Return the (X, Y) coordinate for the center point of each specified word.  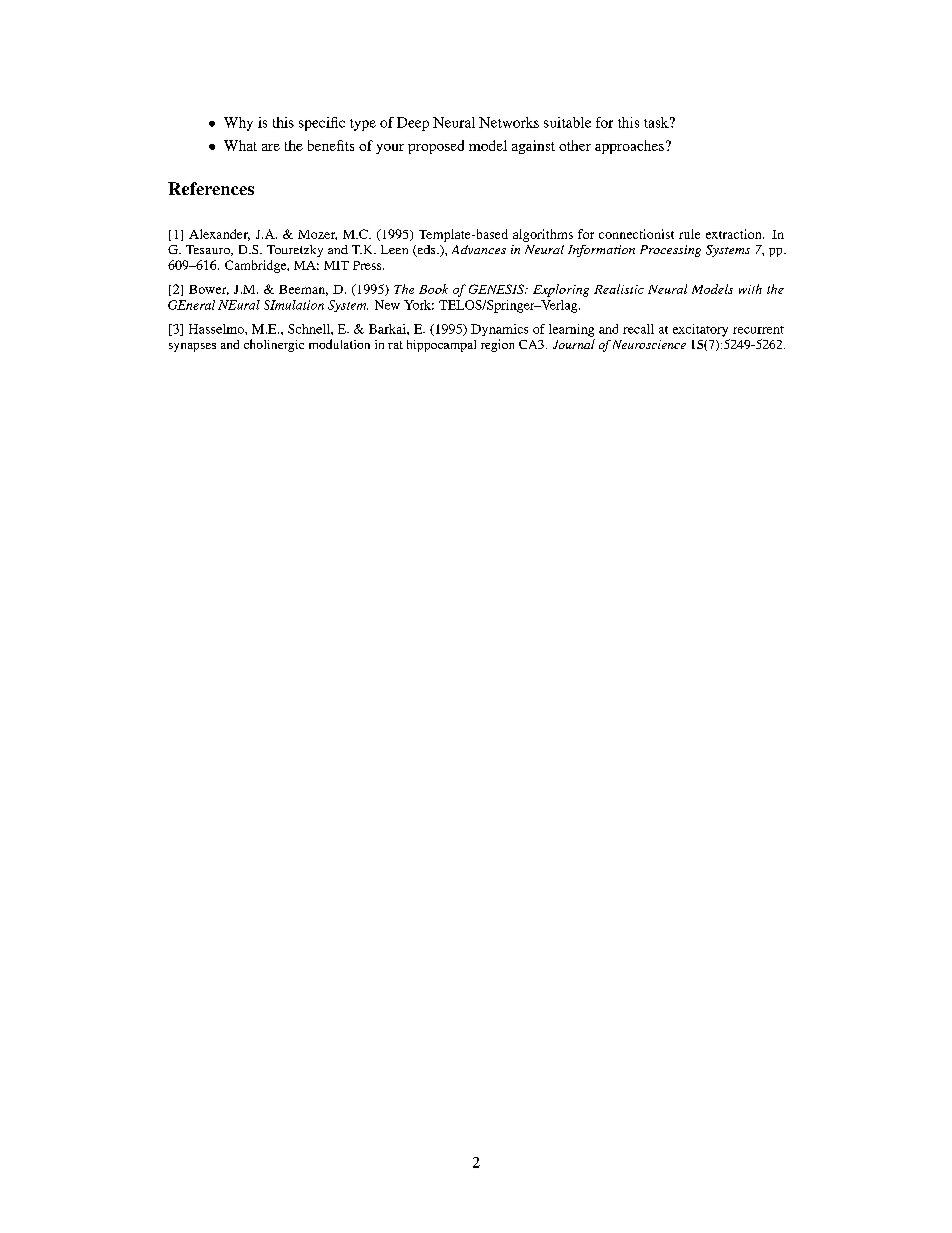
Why (238, 124)
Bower (209, 290)
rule (689, 234)
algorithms (543, 235)
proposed (436, 147)
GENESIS (498, 289)
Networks (509, 122)
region (497, 345)
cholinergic (274, 345)
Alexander (219, 235)
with (750, 289)
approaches (629, 147)
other (575, 145)
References (211, 188)
